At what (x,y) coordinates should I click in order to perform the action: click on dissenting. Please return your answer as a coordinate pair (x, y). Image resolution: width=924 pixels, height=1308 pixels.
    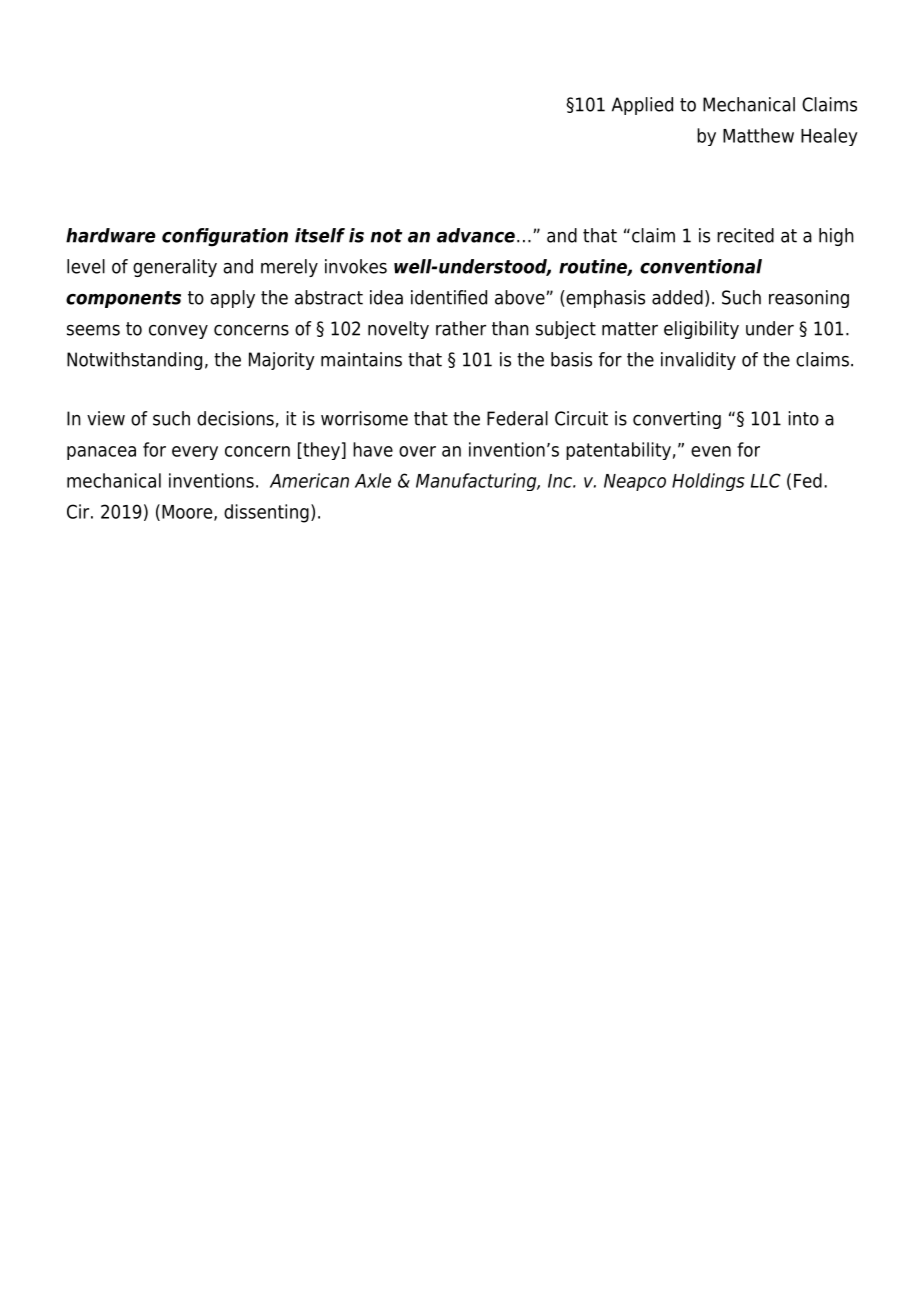
    Looking at the image, I should click on (266, 513).
